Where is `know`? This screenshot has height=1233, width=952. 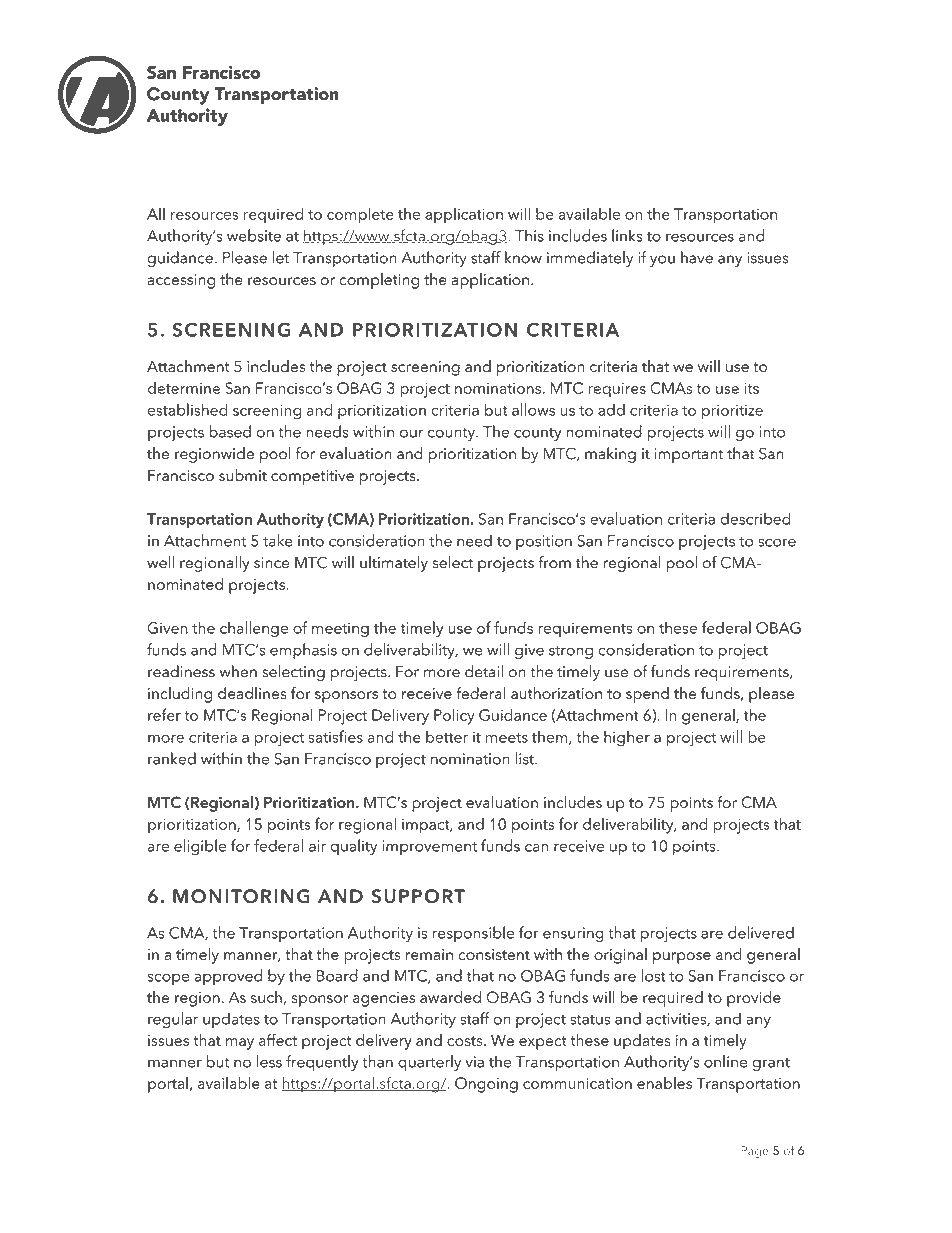
know is located at coordinates (523, 257).
